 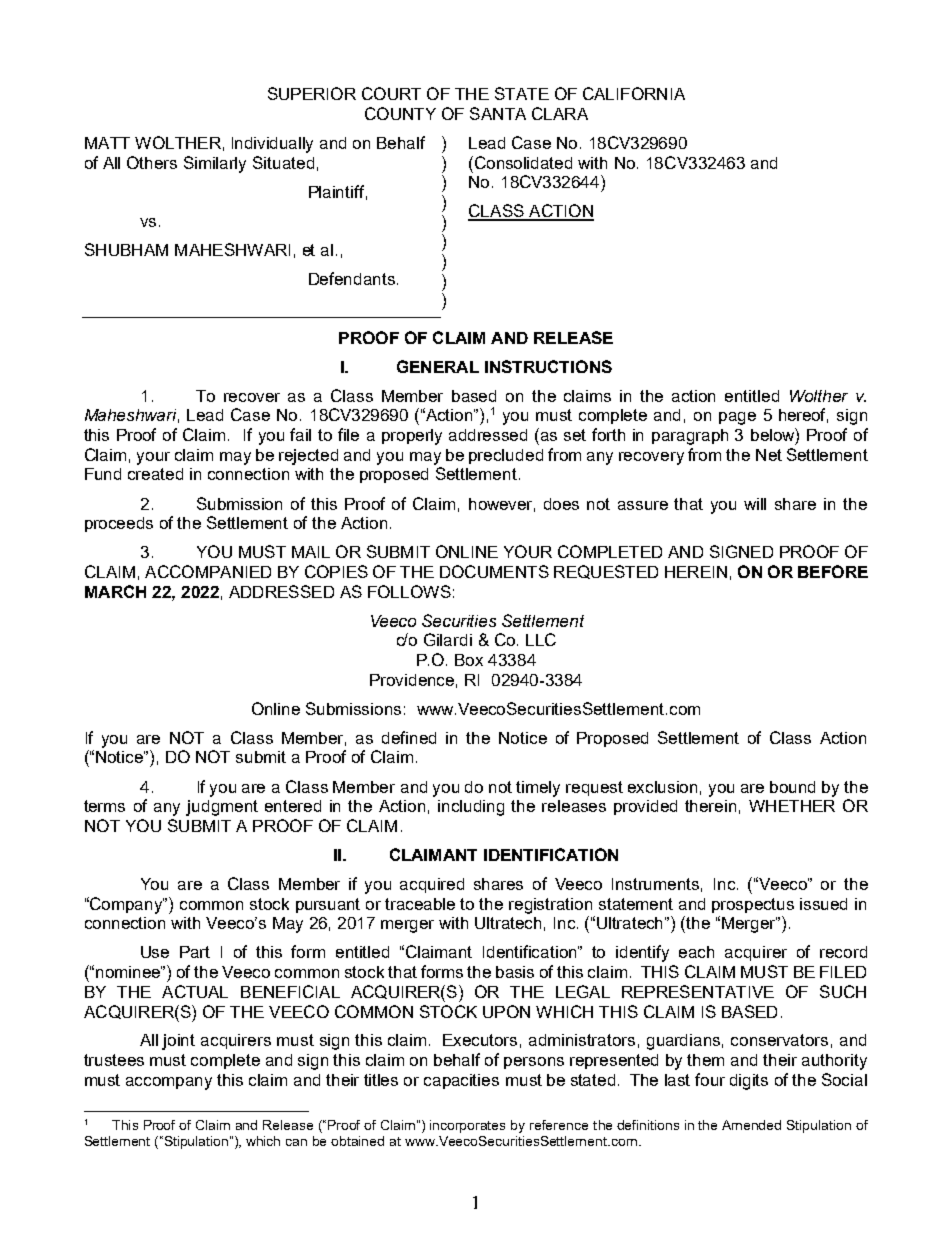 I want to click on Similarly, so click(x=215, y=164).
